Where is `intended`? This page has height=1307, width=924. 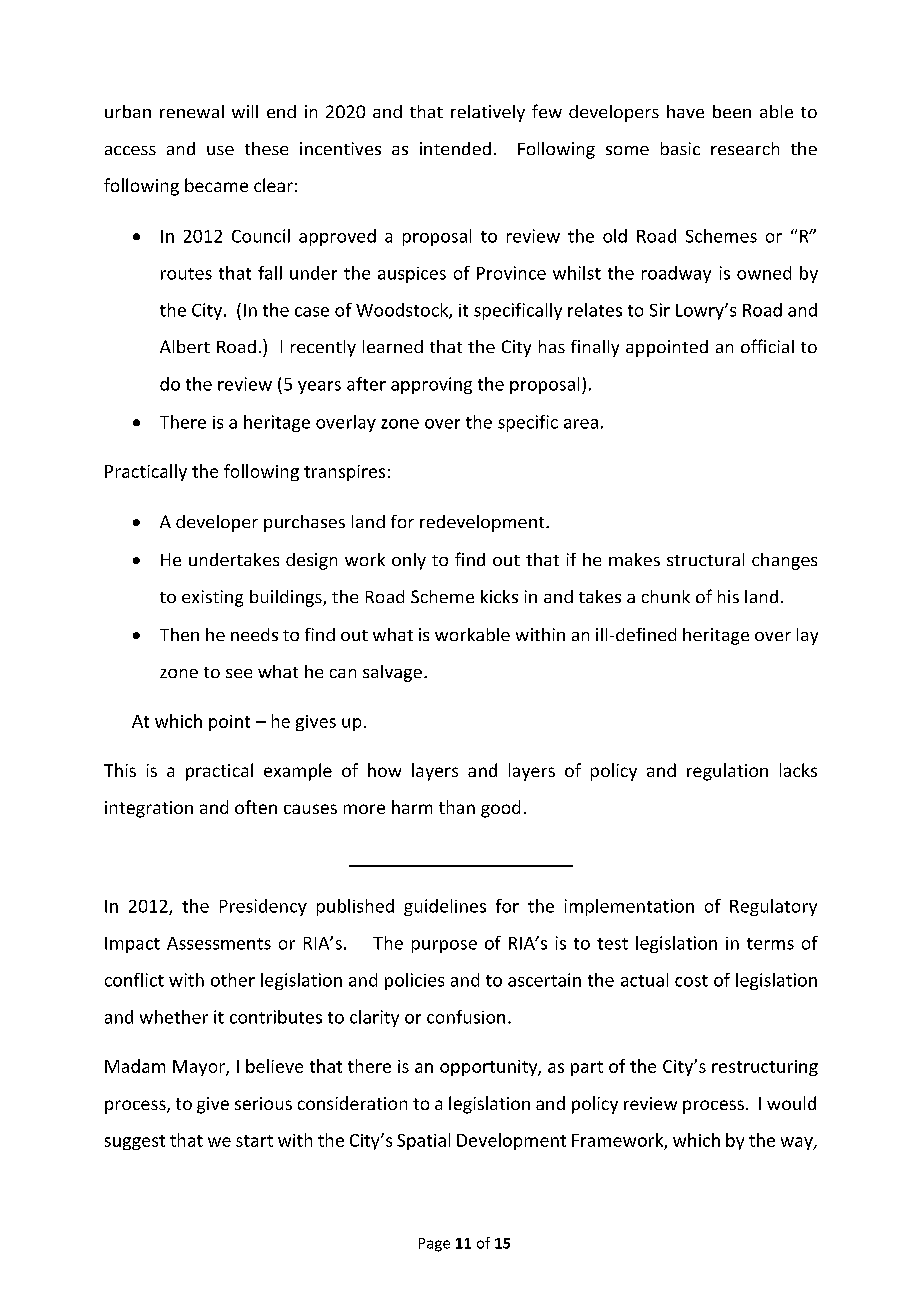
intended is located at coordinates (455, 148).
